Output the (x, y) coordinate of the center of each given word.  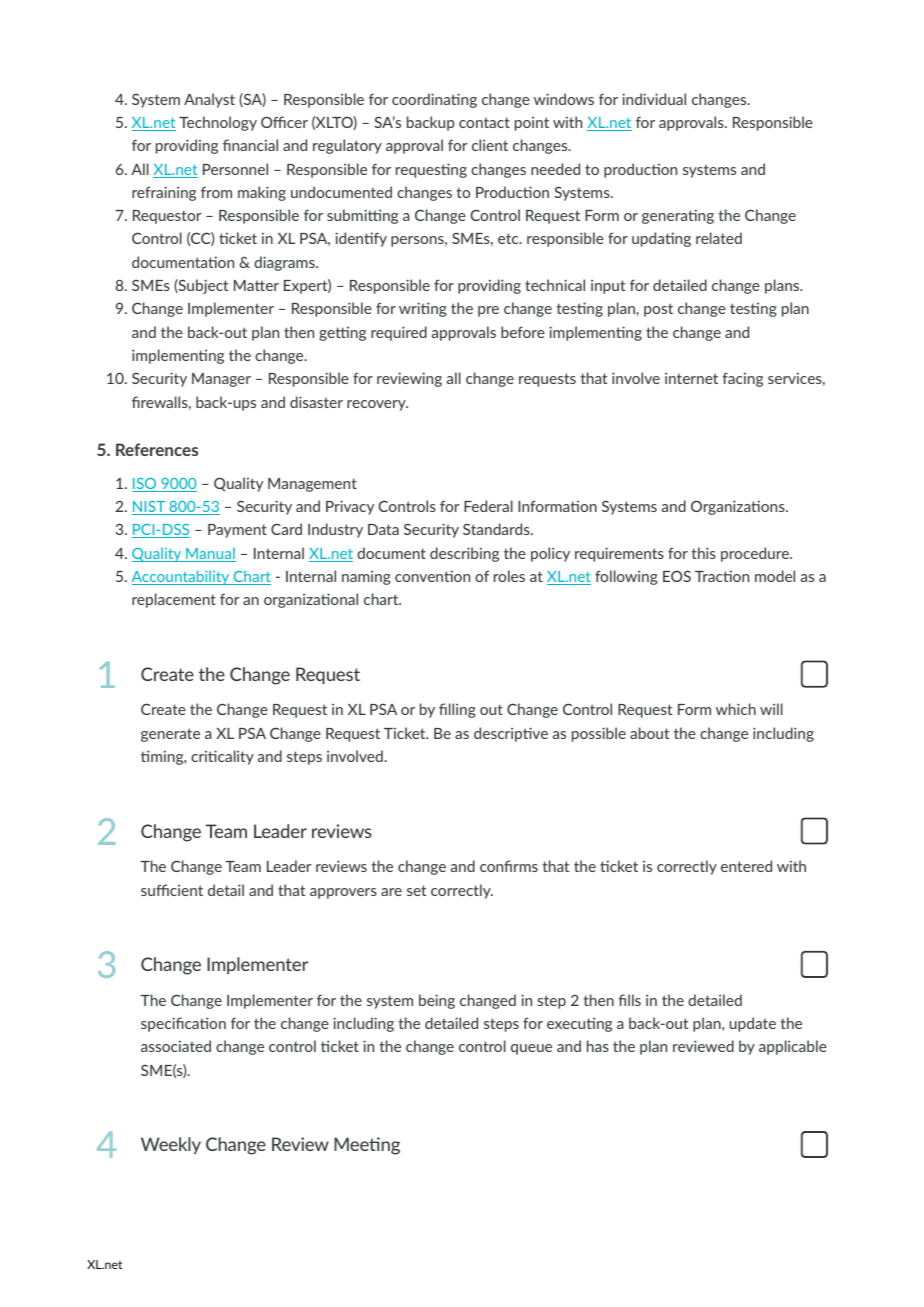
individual (654, 99)
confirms (509, 866)
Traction (722, 576)
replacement (174, 600)
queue (531, 1049)
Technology (218, 123)
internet (691, 378)
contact (484, 122)
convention (432, 576)
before (523, 332)
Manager (221, 380)
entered (746, 866)
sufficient (172, 890)
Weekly (171, 1145)
